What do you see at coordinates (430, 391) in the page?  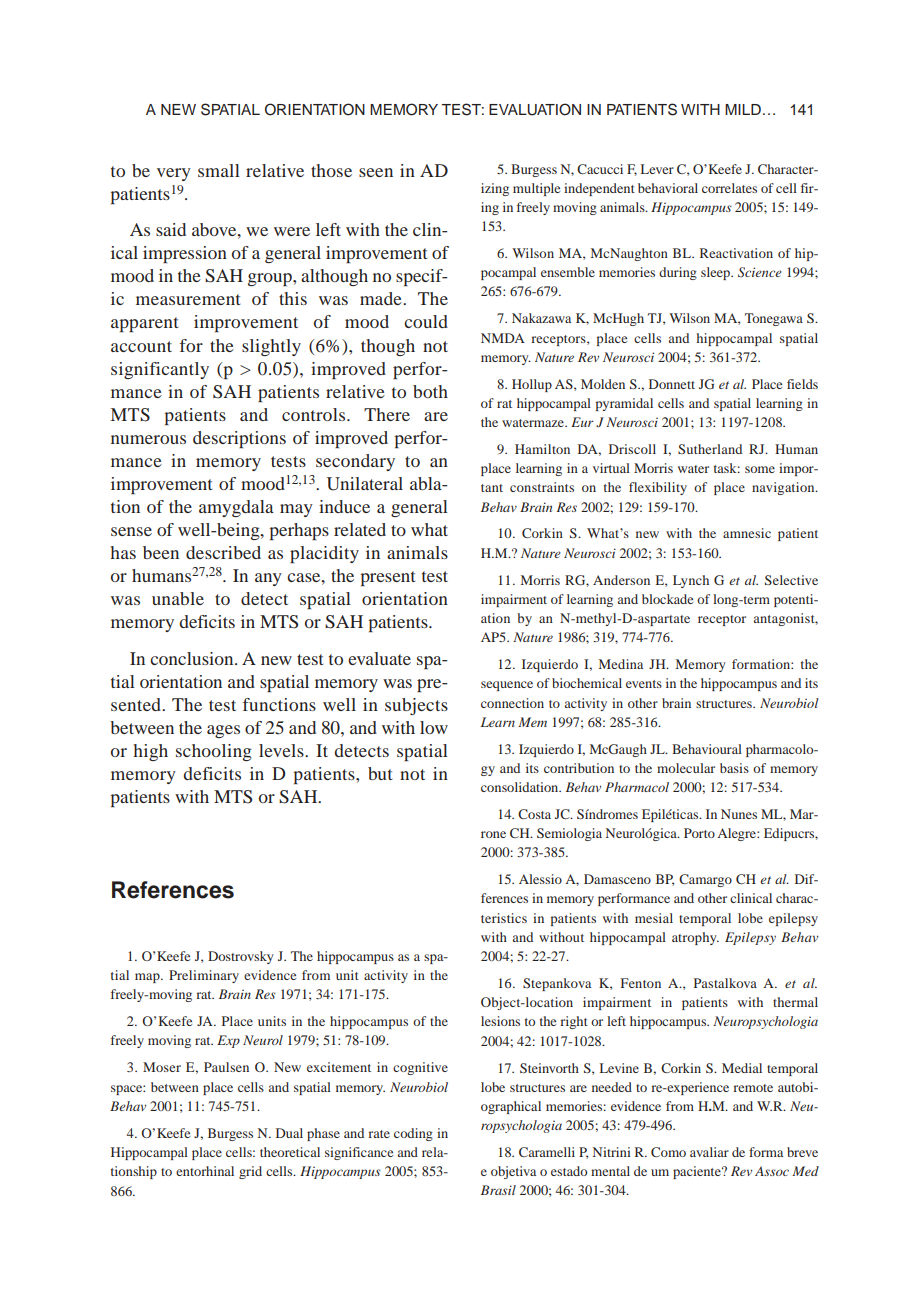 I see `both` at bounding box center [430, 391].
